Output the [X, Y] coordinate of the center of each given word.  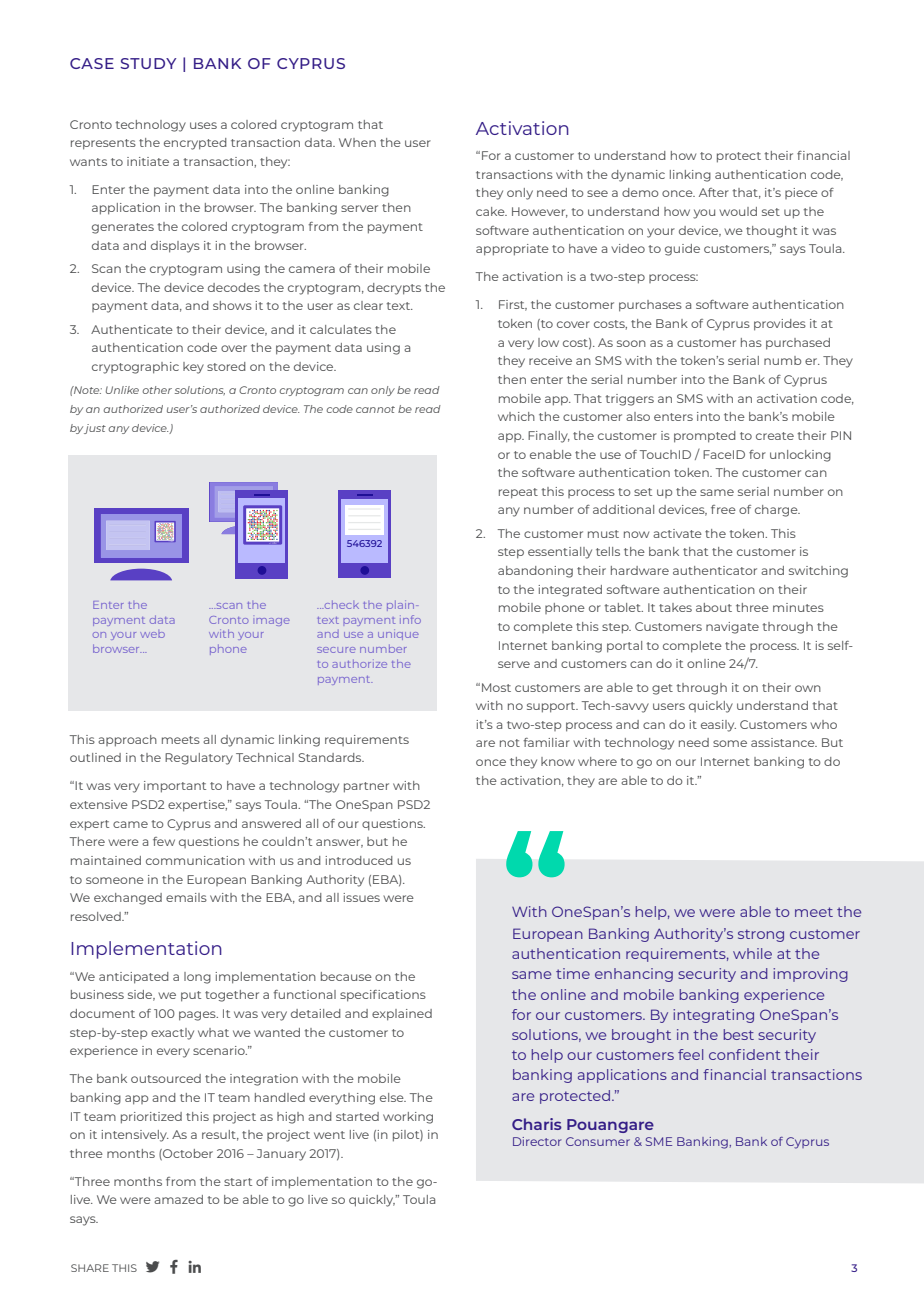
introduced [359, 860]
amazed [178, 1199]
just [95, 429]
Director [537, 1141]
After [714, 192]
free [723, 509]
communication [195, 860]
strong [761, 935]
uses [203, 125]
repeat [518, 493]
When [357, 142]
